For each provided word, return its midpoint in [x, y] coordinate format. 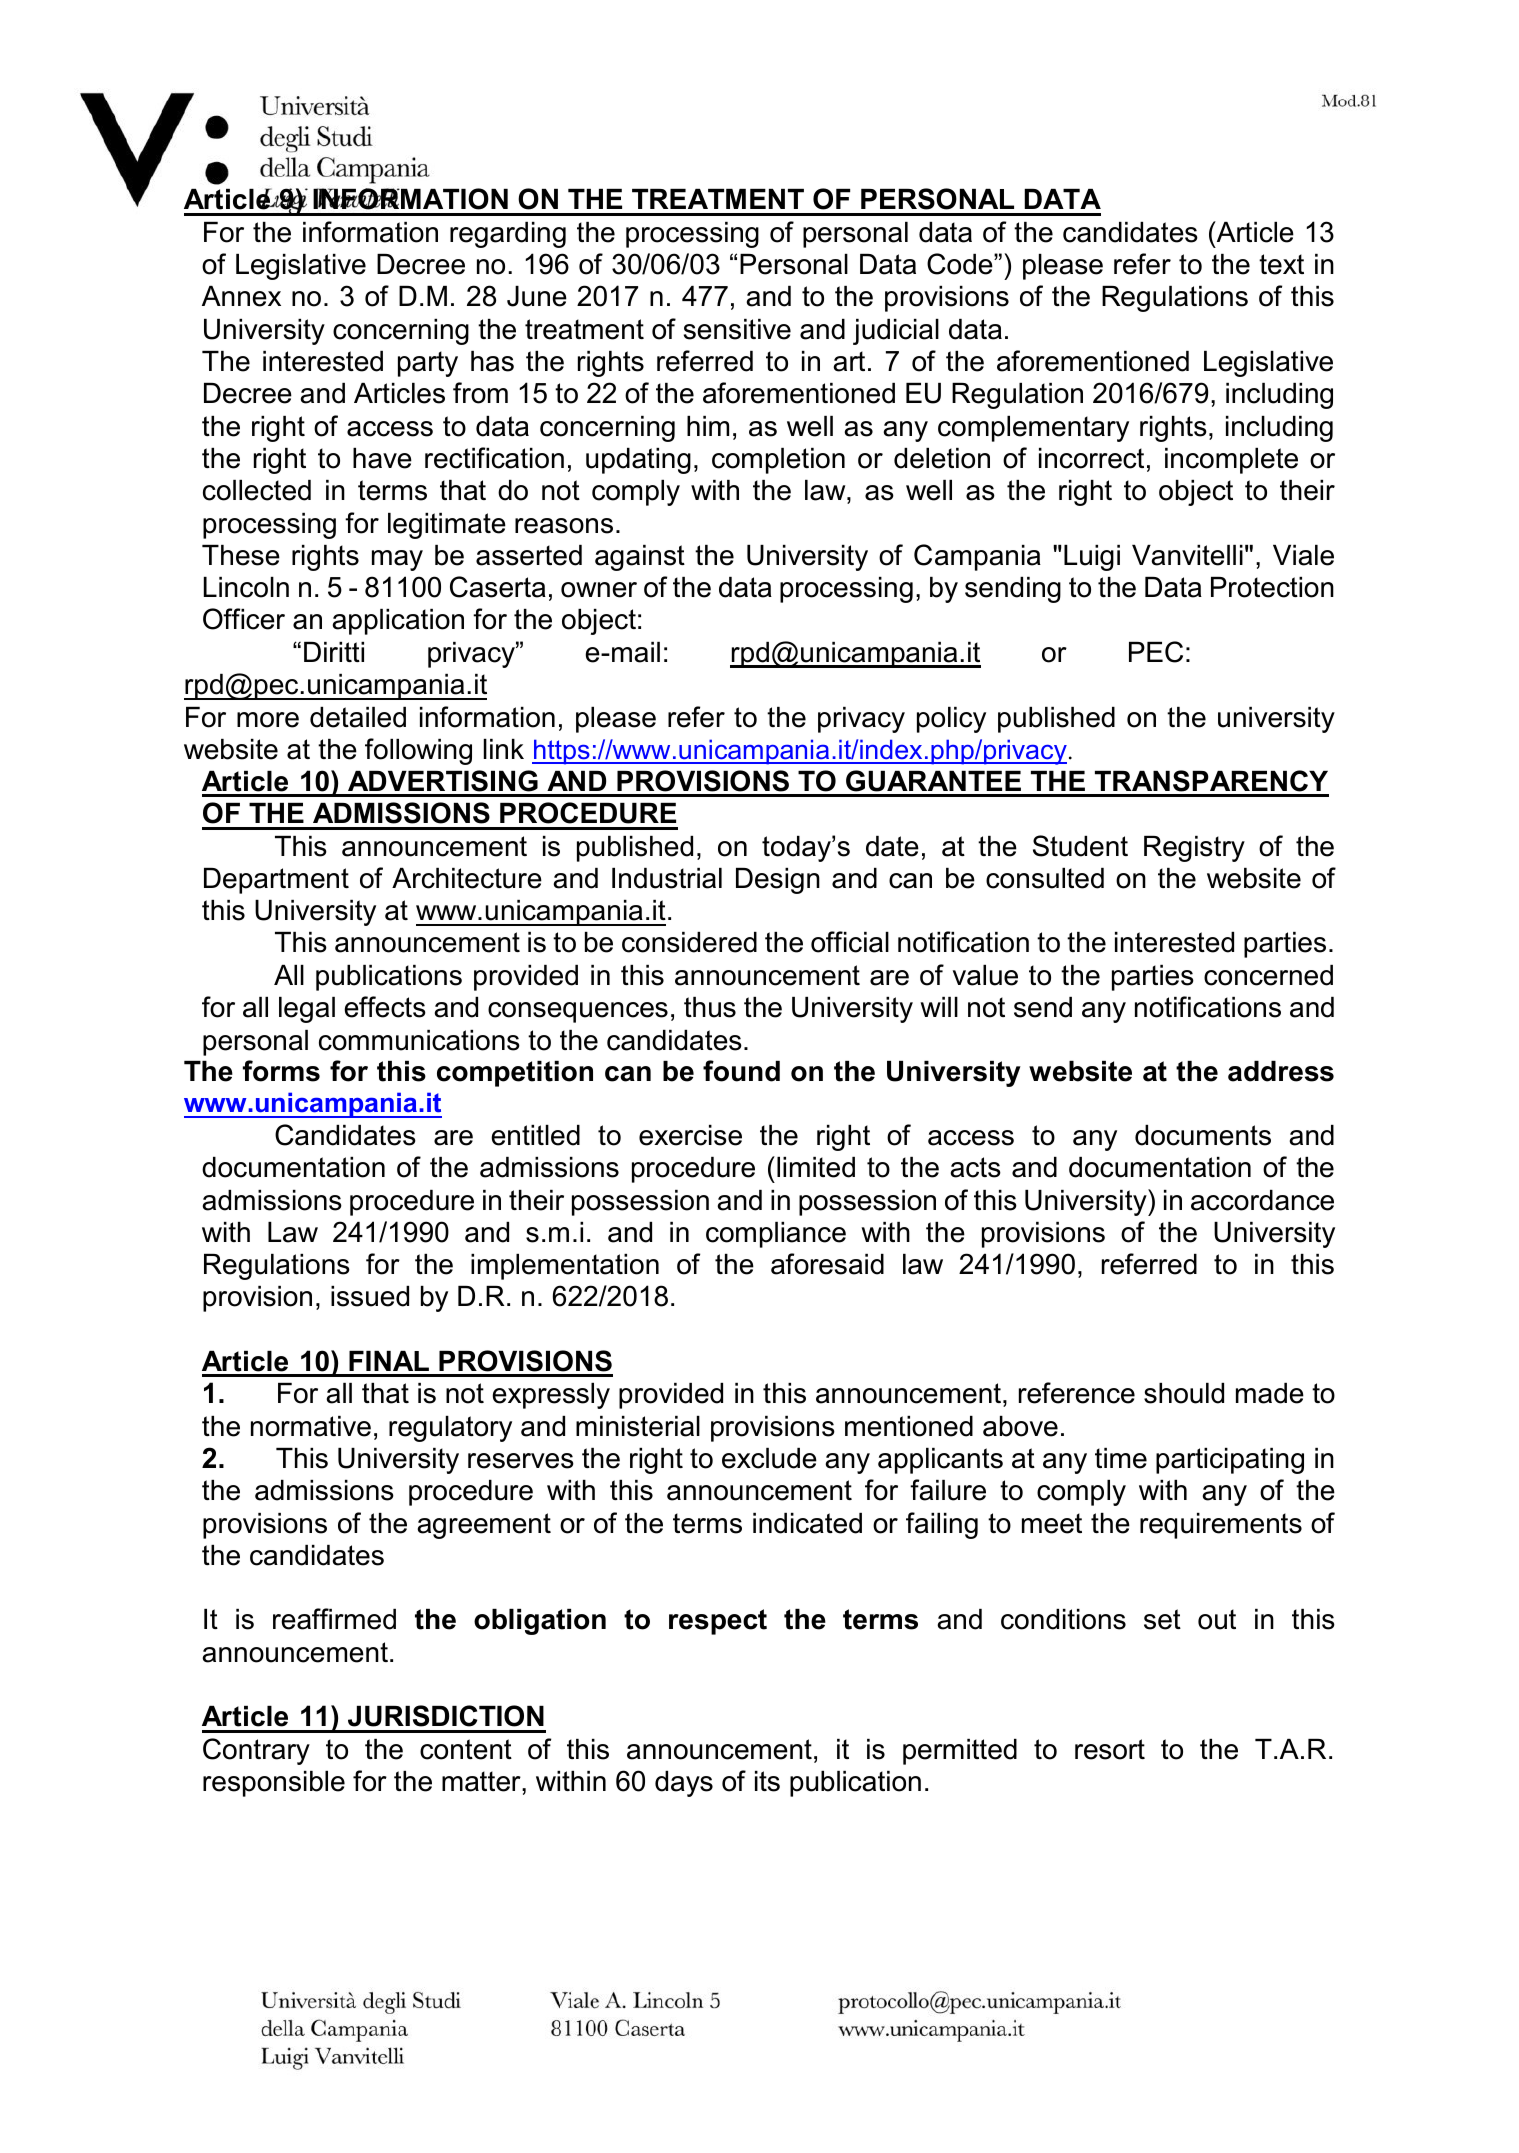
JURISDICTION [446, 1716]
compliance [776, 1235]
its [767, 1781]
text [1281, 264]
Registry [1194, 849]
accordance [1262, 1200]
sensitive [737, 329]
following [418, 751]
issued [370, 1296]
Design [778, 881]
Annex [241, 296]
